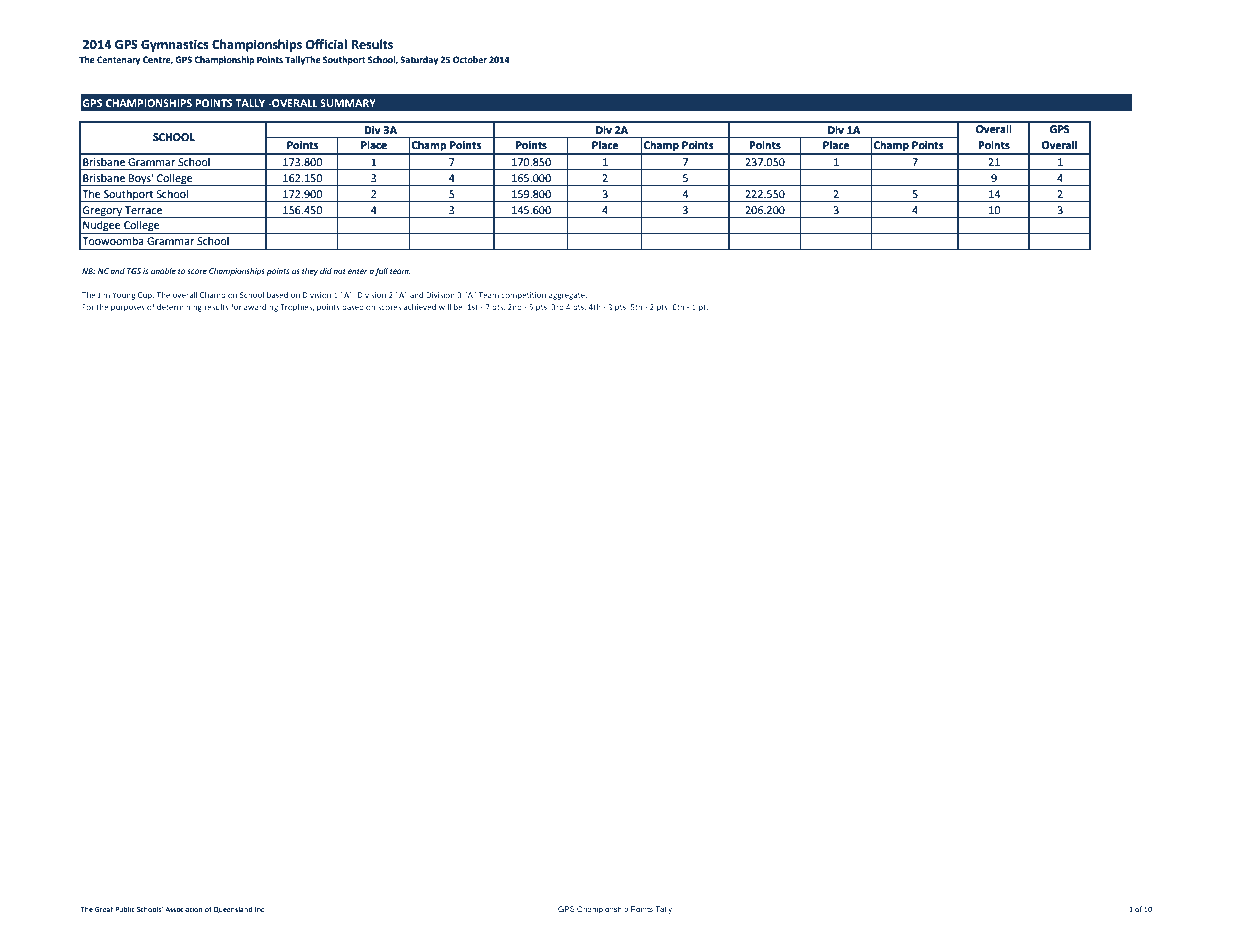  Describe the element at coordinates (232, 909) in the screenshot. I see `Queensland` at that location.
